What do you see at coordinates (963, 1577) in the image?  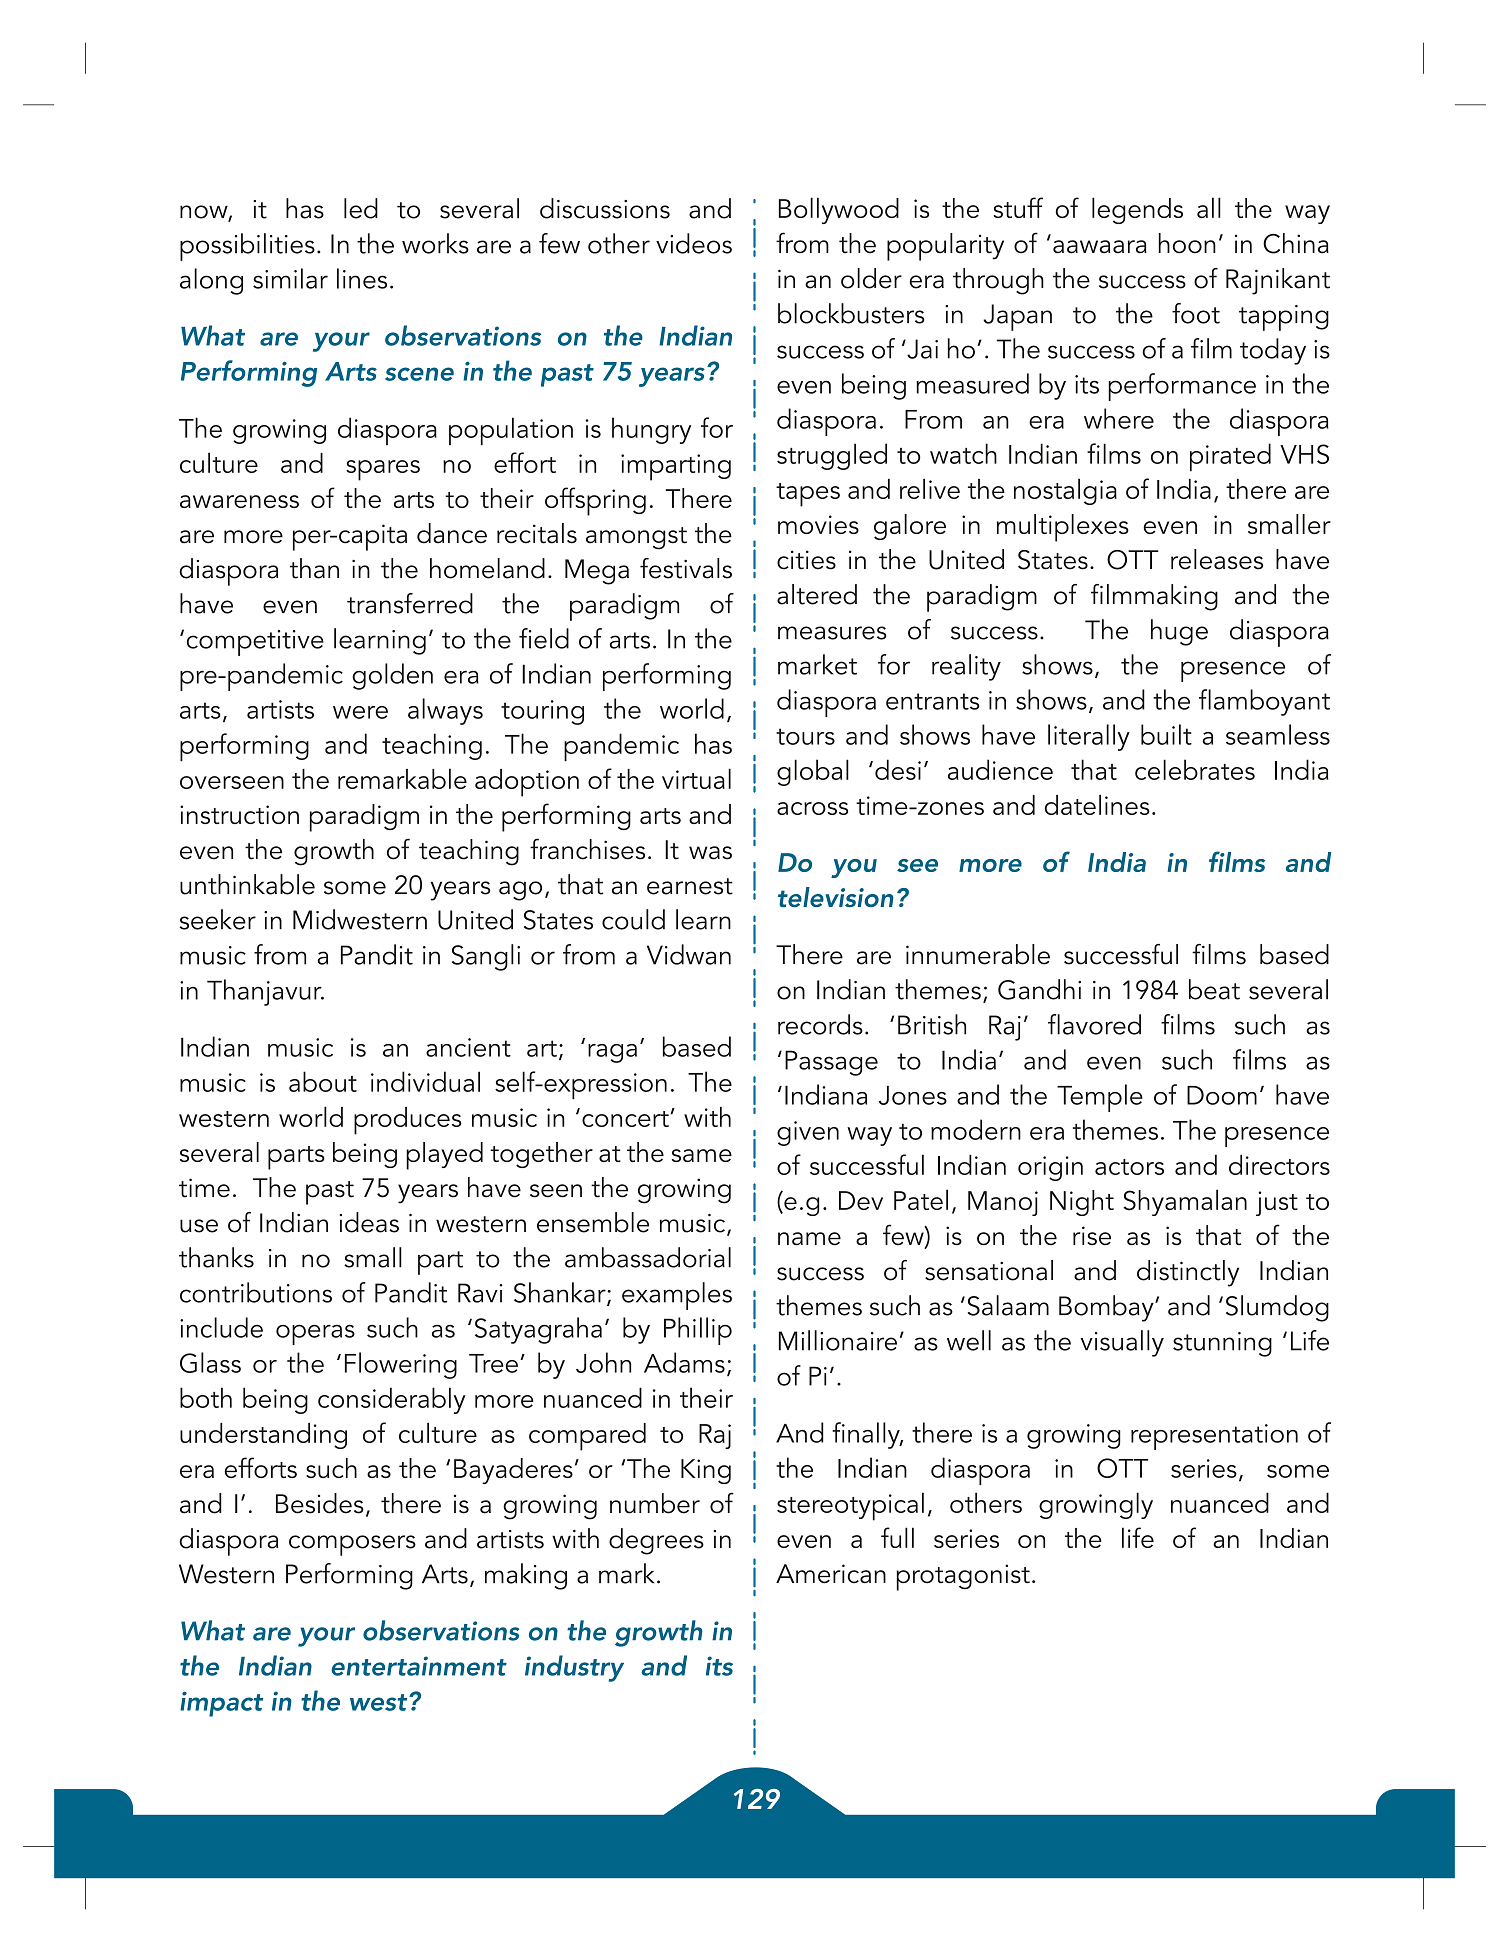 I see `protagonist` at bounding box center [963, 1577].
